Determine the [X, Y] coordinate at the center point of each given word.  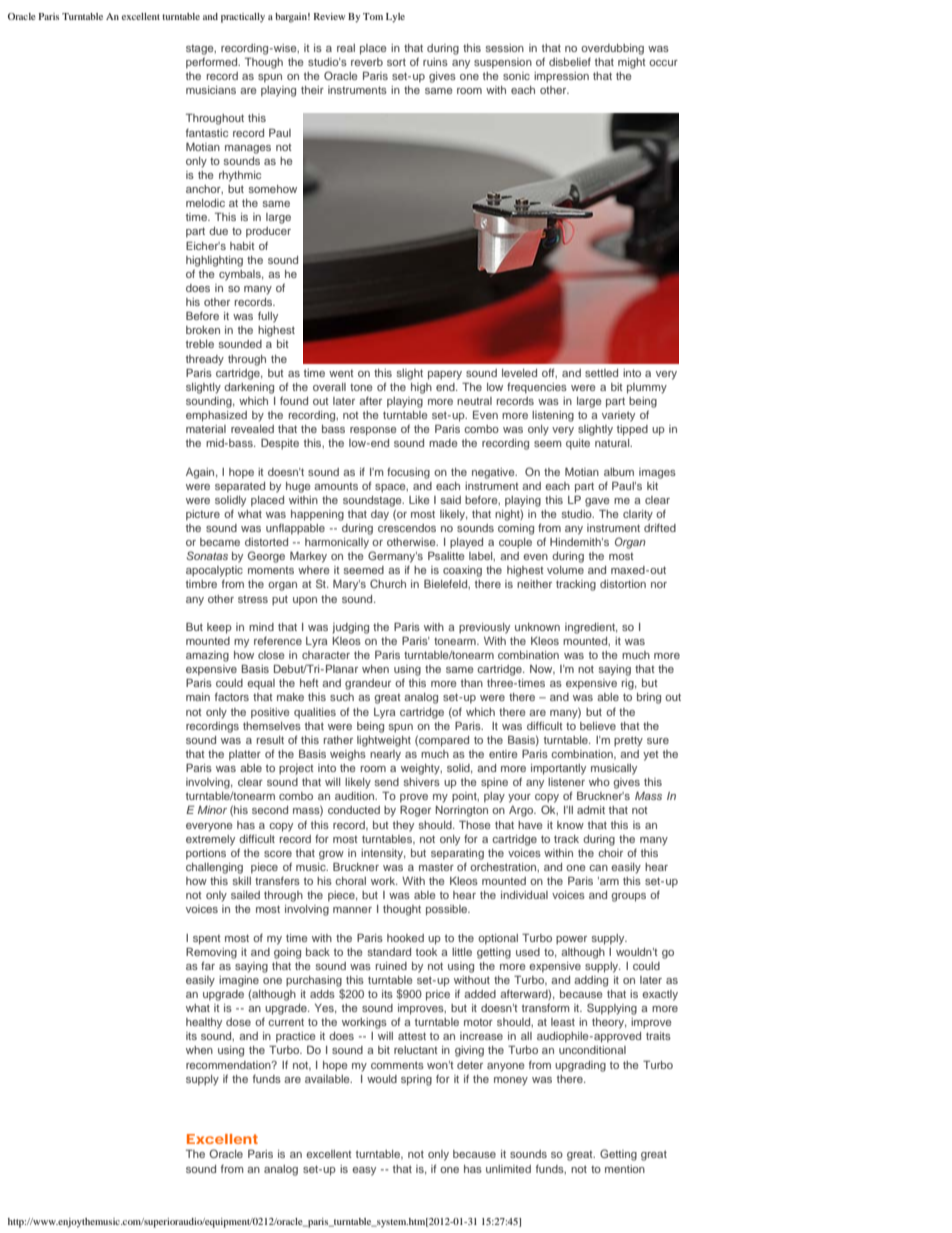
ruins [435, 62]
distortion [623, 584]
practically [243, 18]
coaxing [462, 571]
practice [296, 1037]
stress [253, 599]
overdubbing [612, 49]
